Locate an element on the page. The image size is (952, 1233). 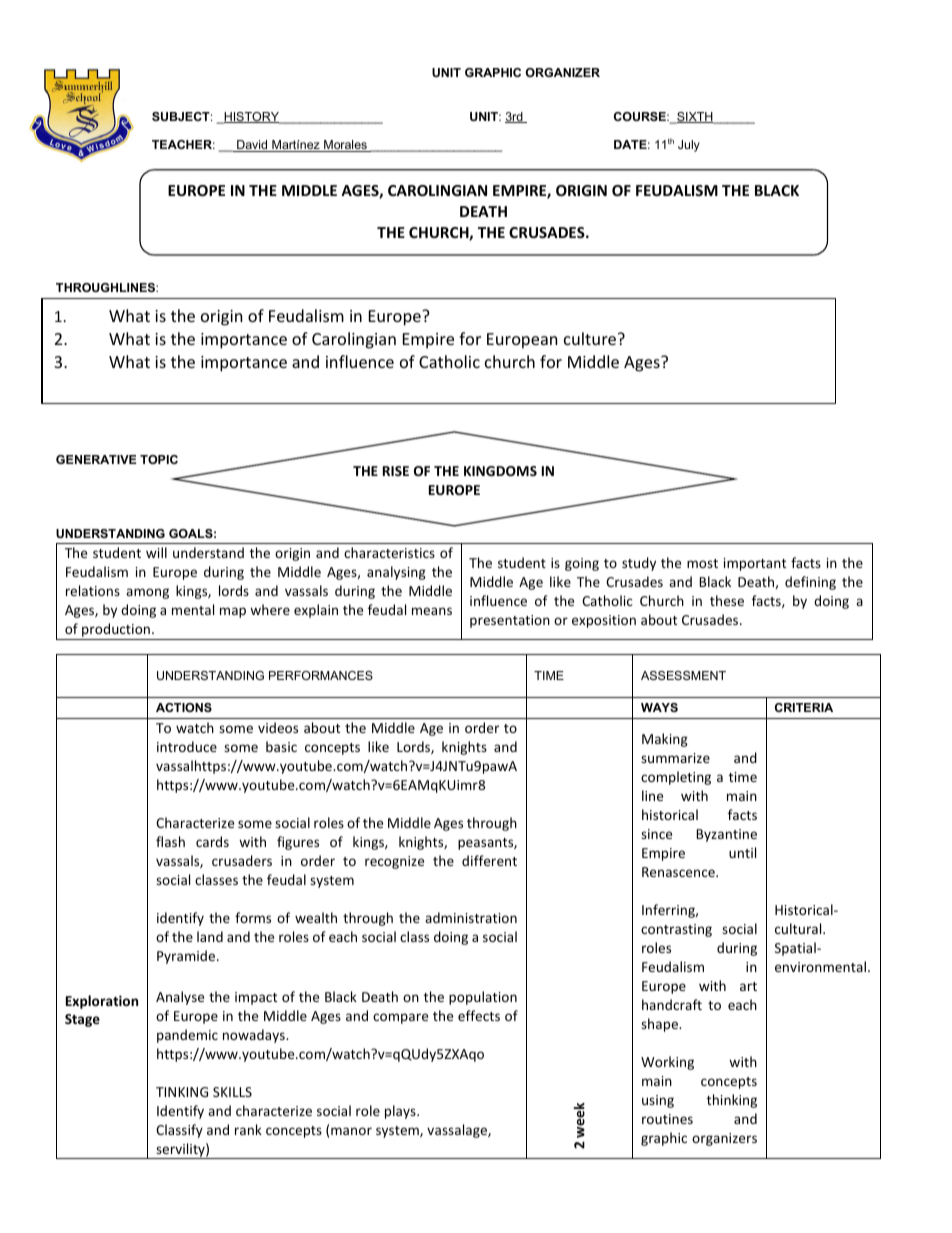
these is located at coordinates (727, 600).
